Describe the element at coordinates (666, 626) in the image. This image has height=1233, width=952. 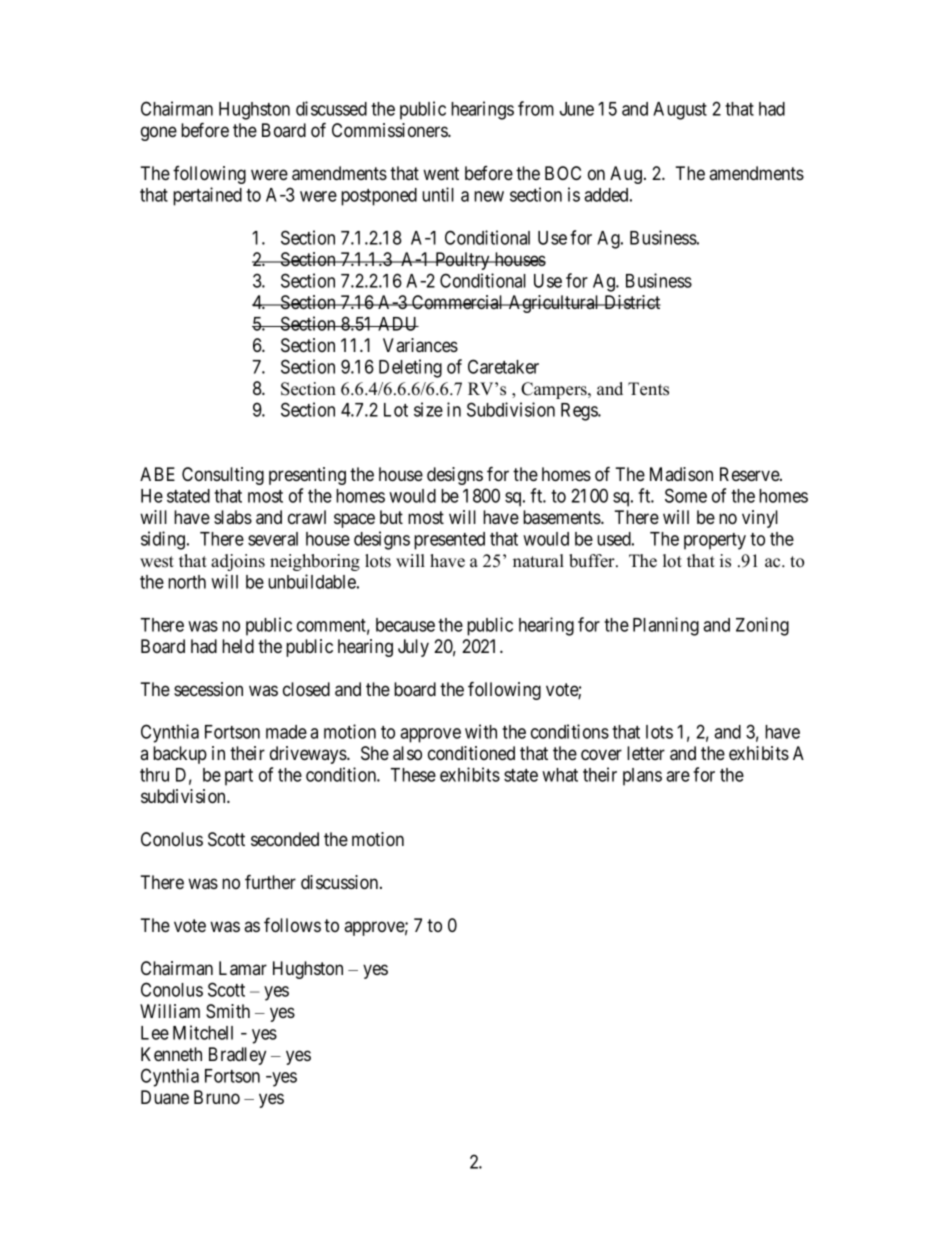
I see `Planning` at that location.
